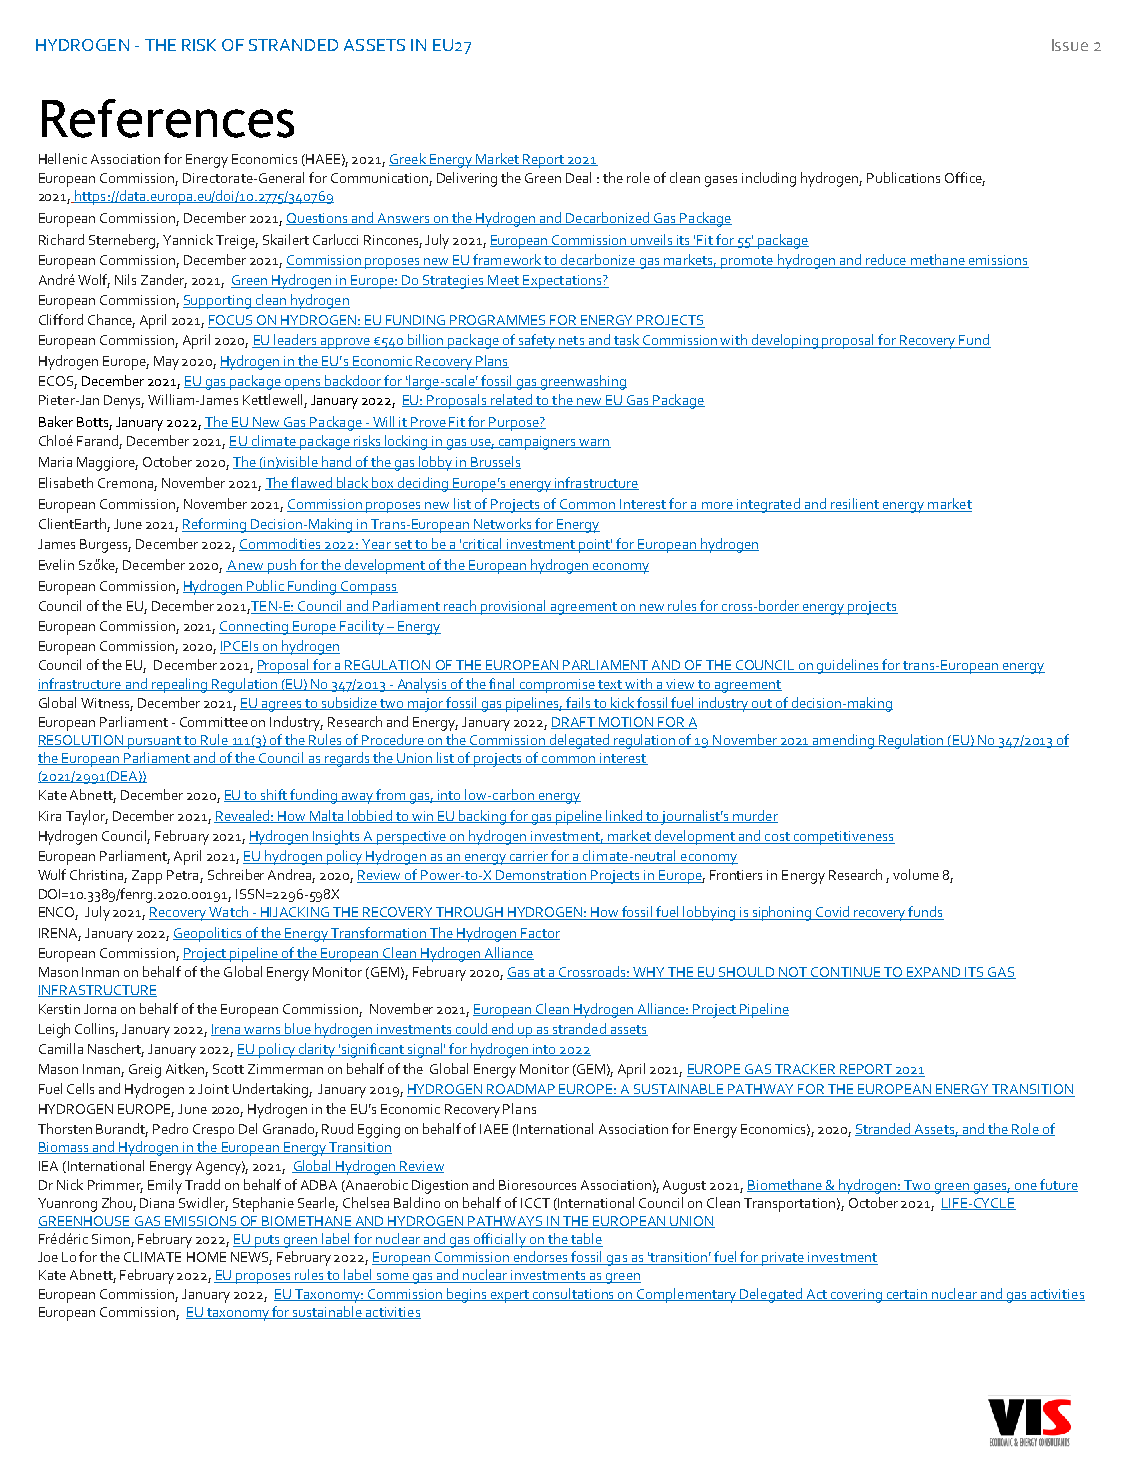 Image resolution: width=1137 pixels, height=1471 pixels. I want to click on HOME, so click(206, 1257).
